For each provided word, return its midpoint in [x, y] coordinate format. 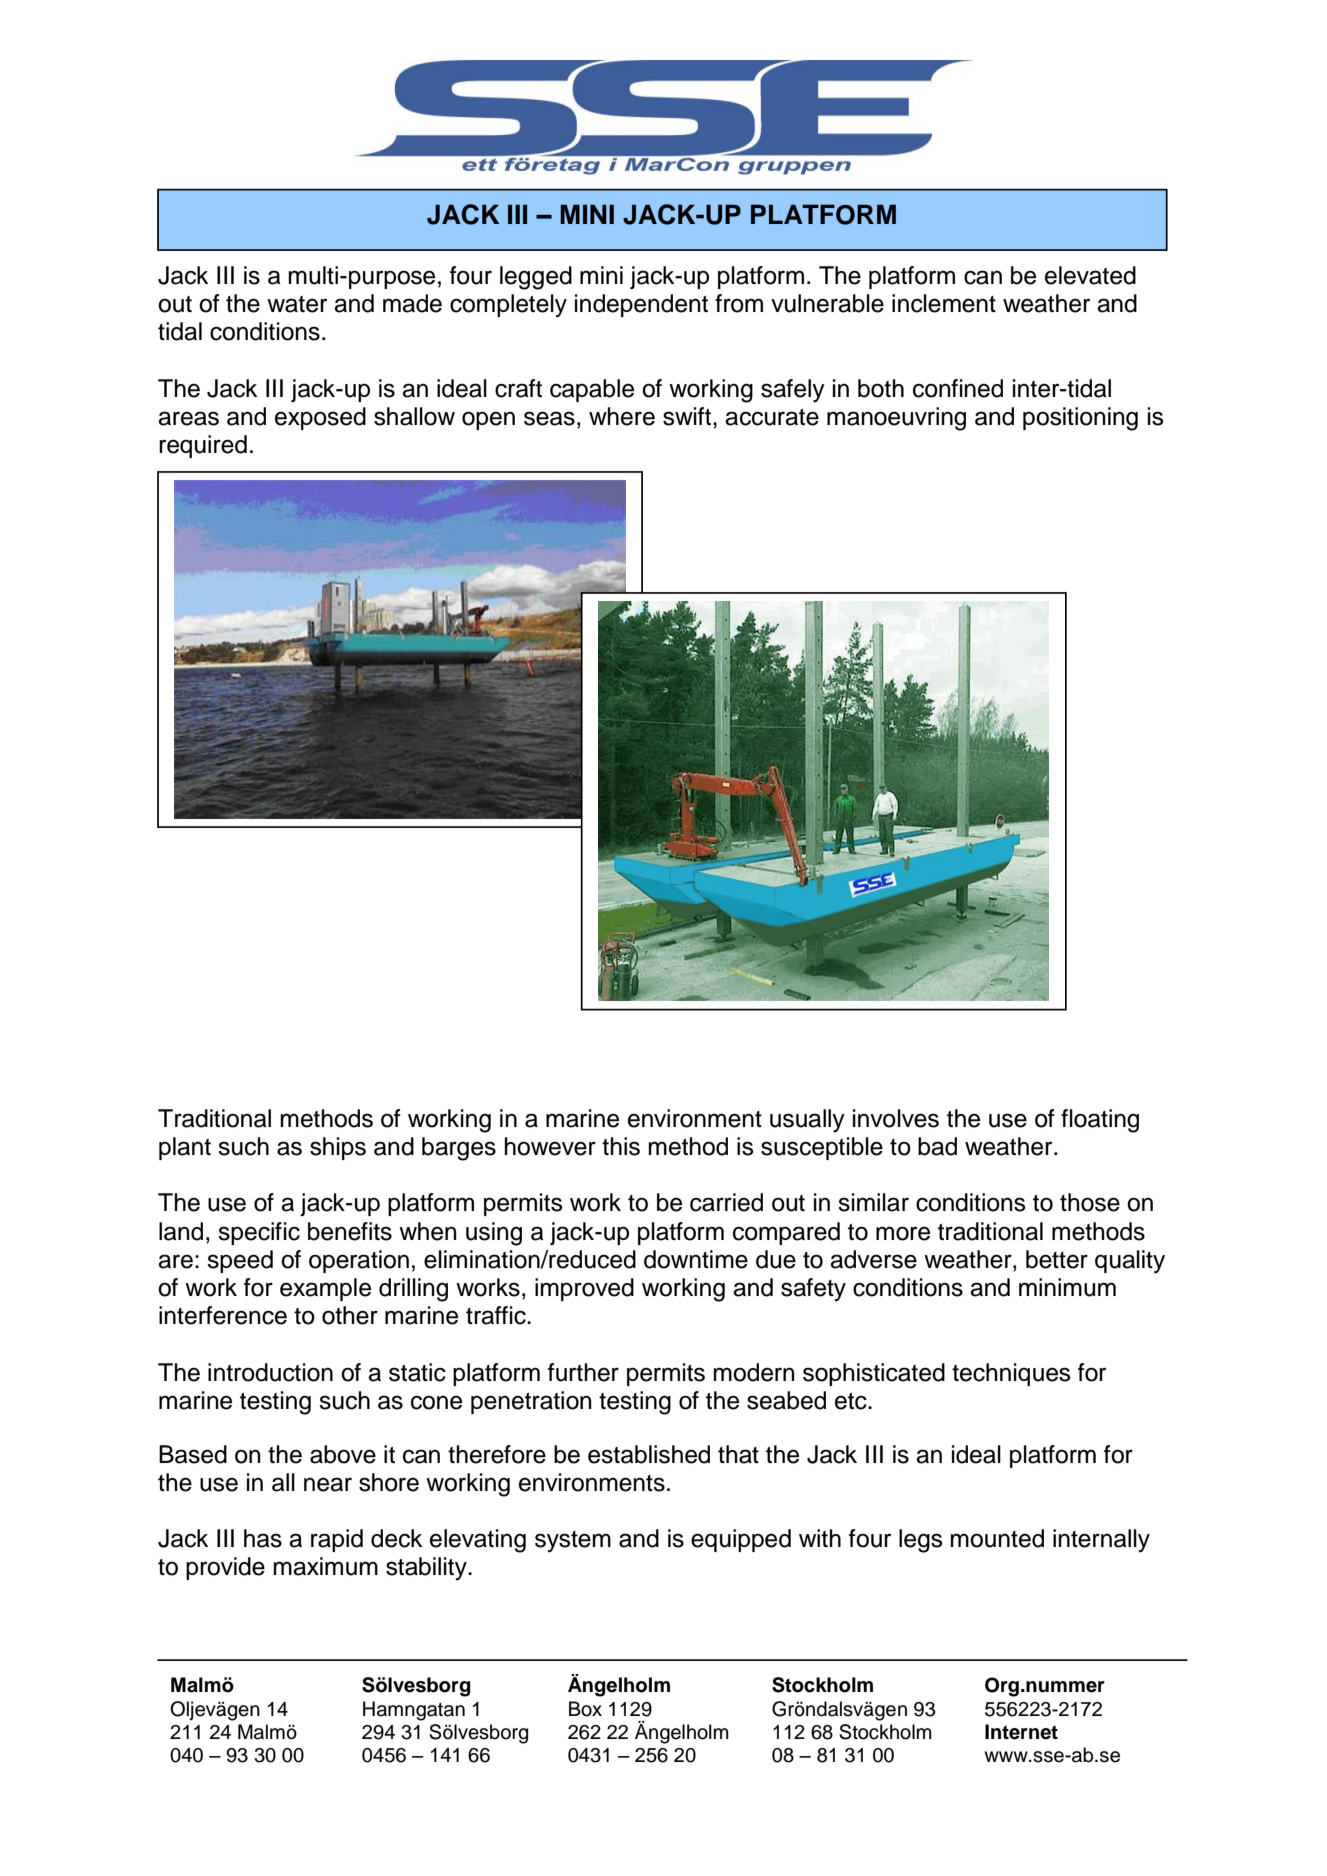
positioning [1080, 419]
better [1057, 1259]
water [297, 304]
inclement [944, 303]
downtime [696, 1259]
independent [641, 305]
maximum [325, 1566]
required [203, 446]
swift [688, 416]
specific [259, 1233]
